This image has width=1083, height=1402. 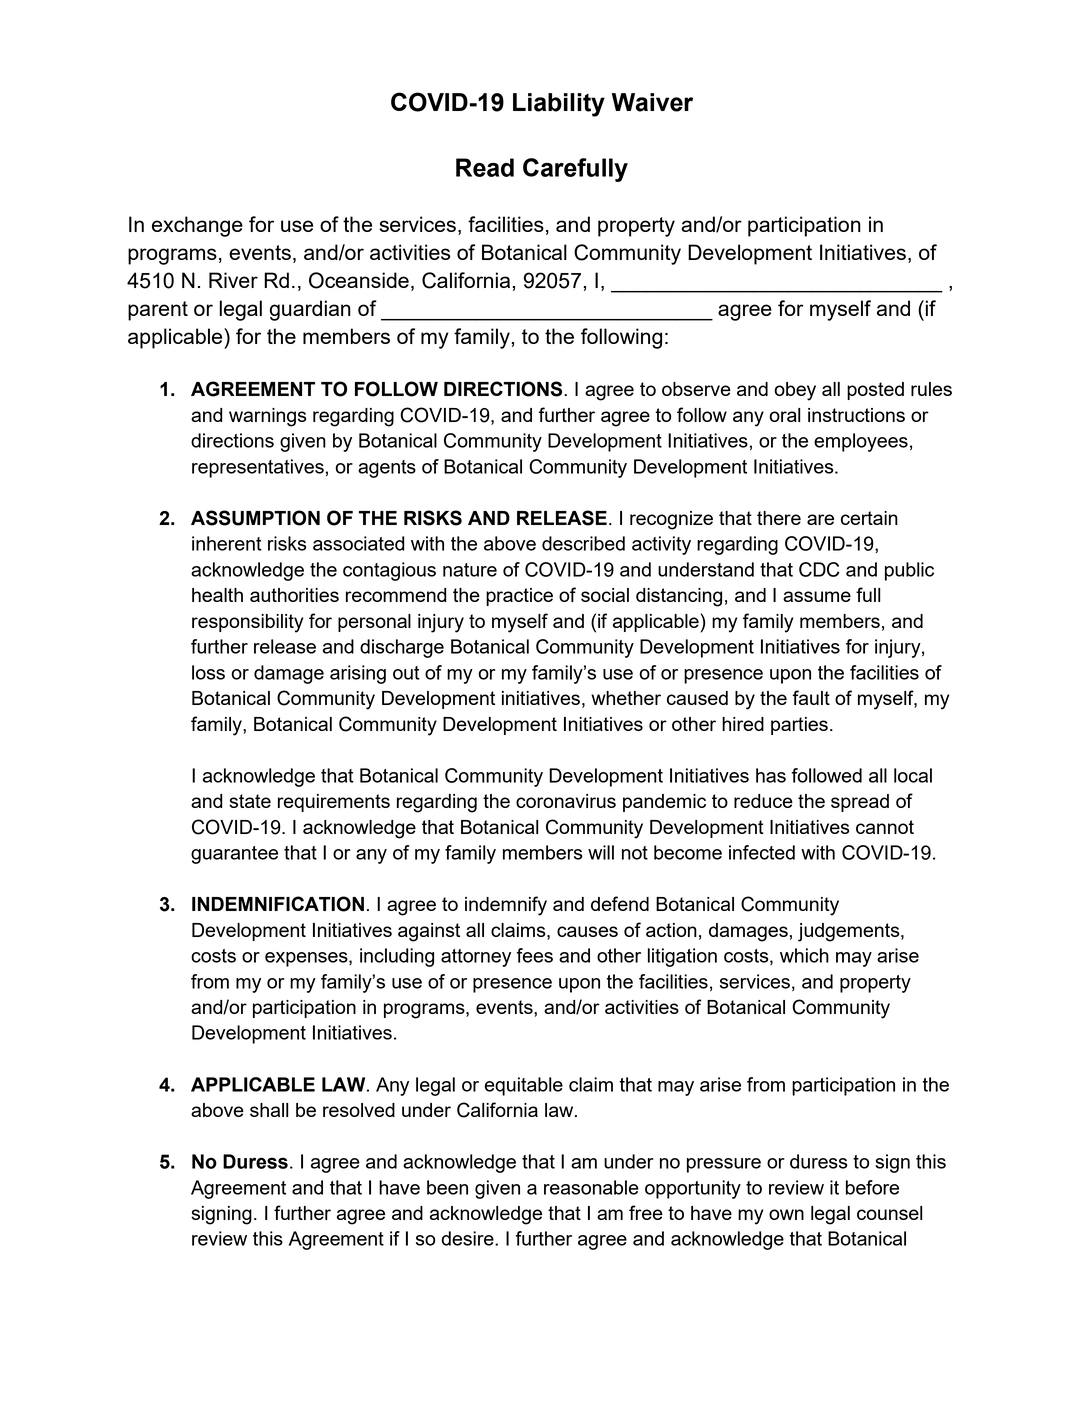 I want to click on instructions, so click(x=856, y=415).
